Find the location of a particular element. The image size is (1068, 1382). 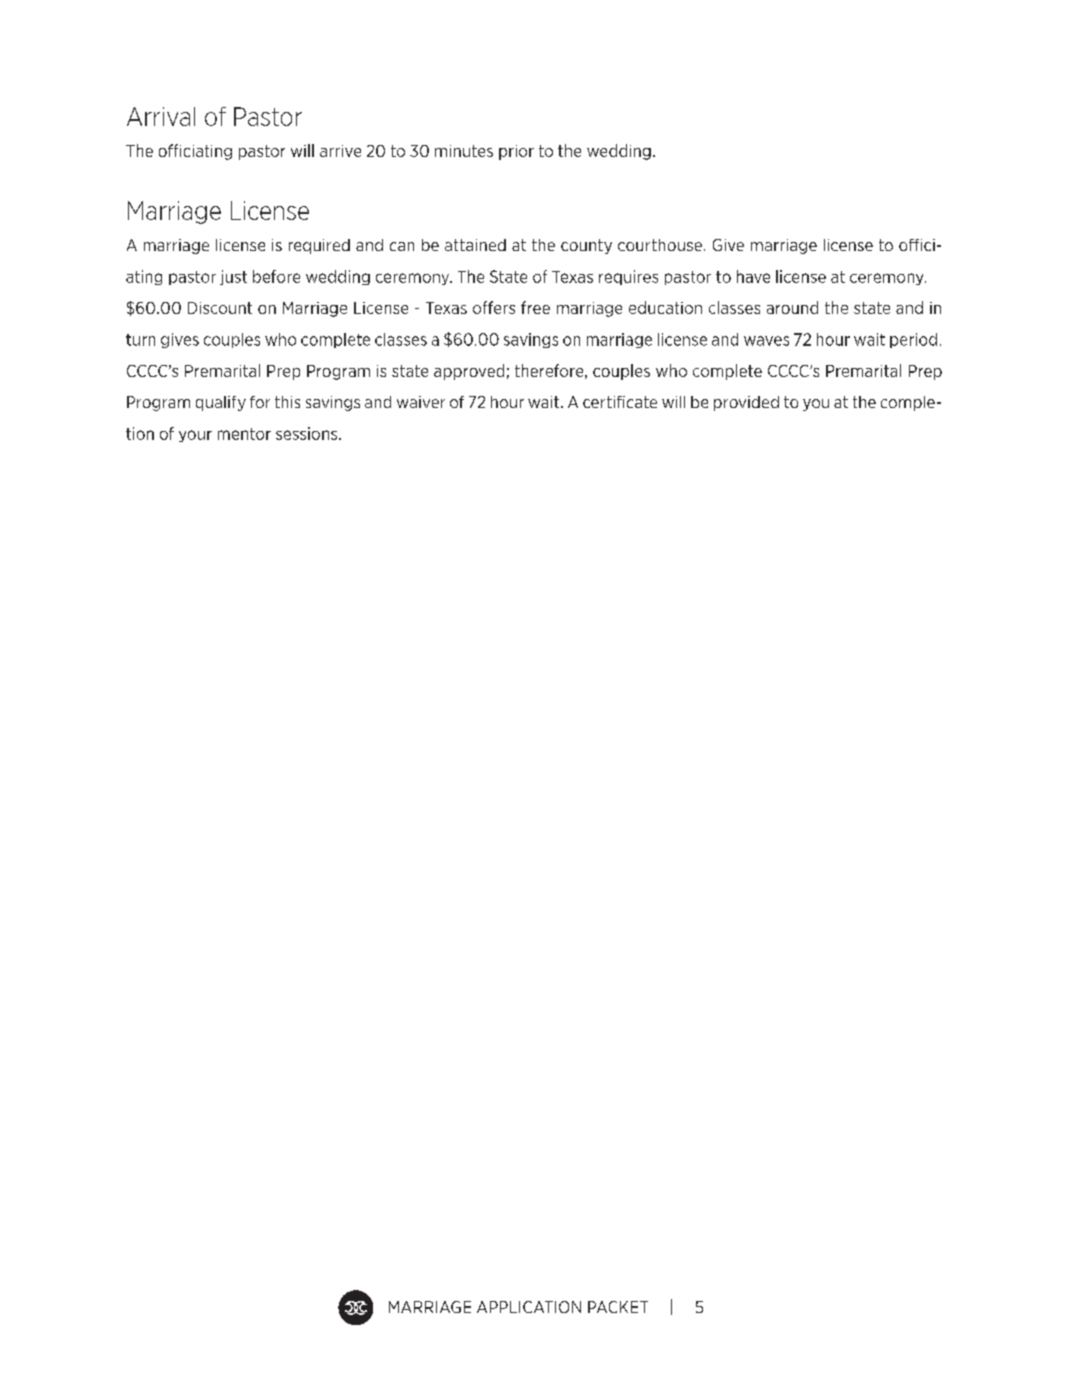

have is located at coordinates (753, 276).
